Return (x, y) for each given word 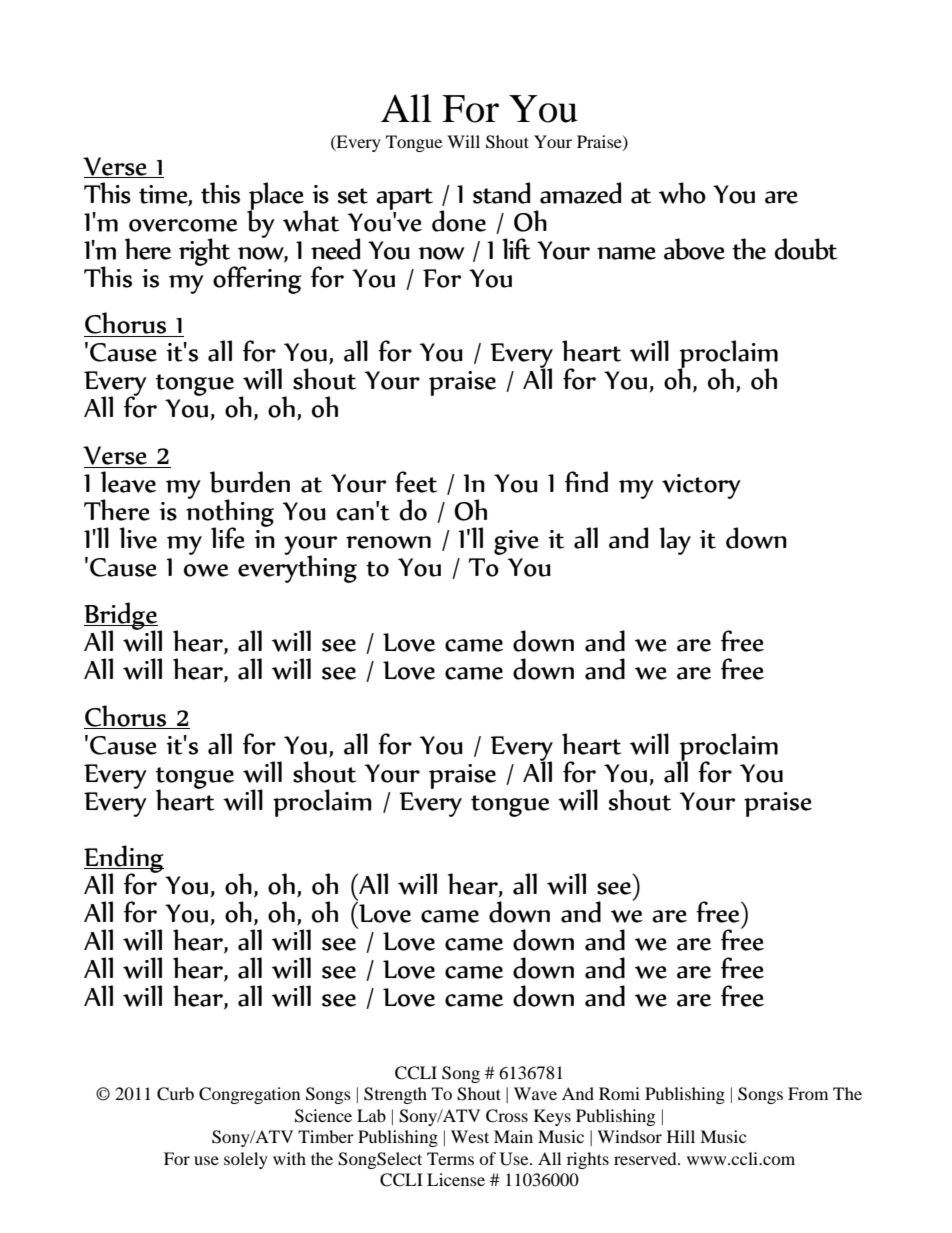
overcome (183, 225)
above (694, 249)
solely (246, 1160)
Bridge (122, 617)
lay (675, 541)
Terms (450, 1158)
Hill (681, 1136)
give (516, 542)
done (459, 221)
